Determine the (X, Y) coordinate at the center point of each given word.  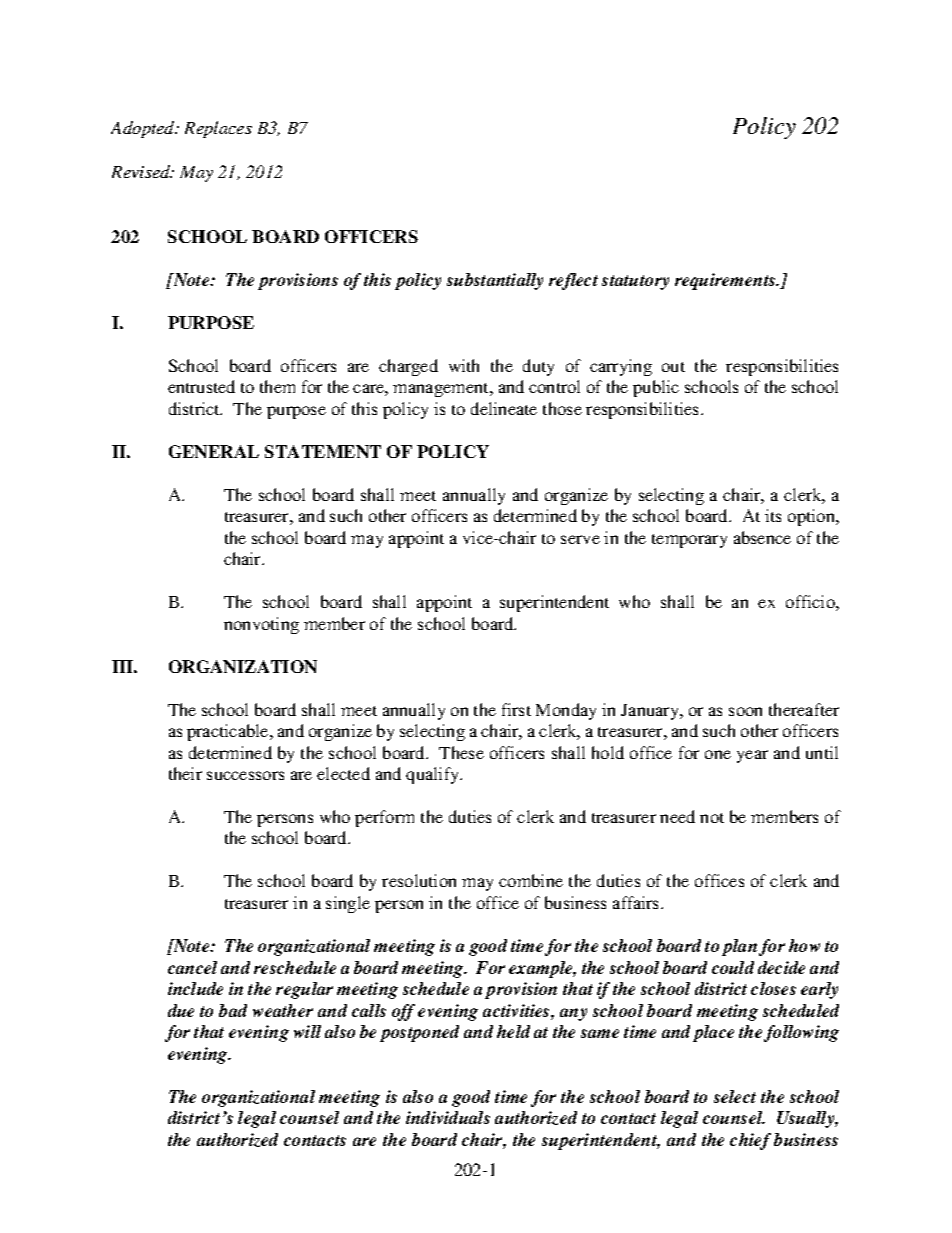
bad (233, 1010)
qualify (434, 775)
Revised (142, 171)
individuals (448, 1117)
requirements (726, 281)
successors (245, 775)
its (773, 515)
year (752, 756)
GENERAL (214, 451)
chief (750, 1141)
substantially (495, 281)
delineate (504, 408)
